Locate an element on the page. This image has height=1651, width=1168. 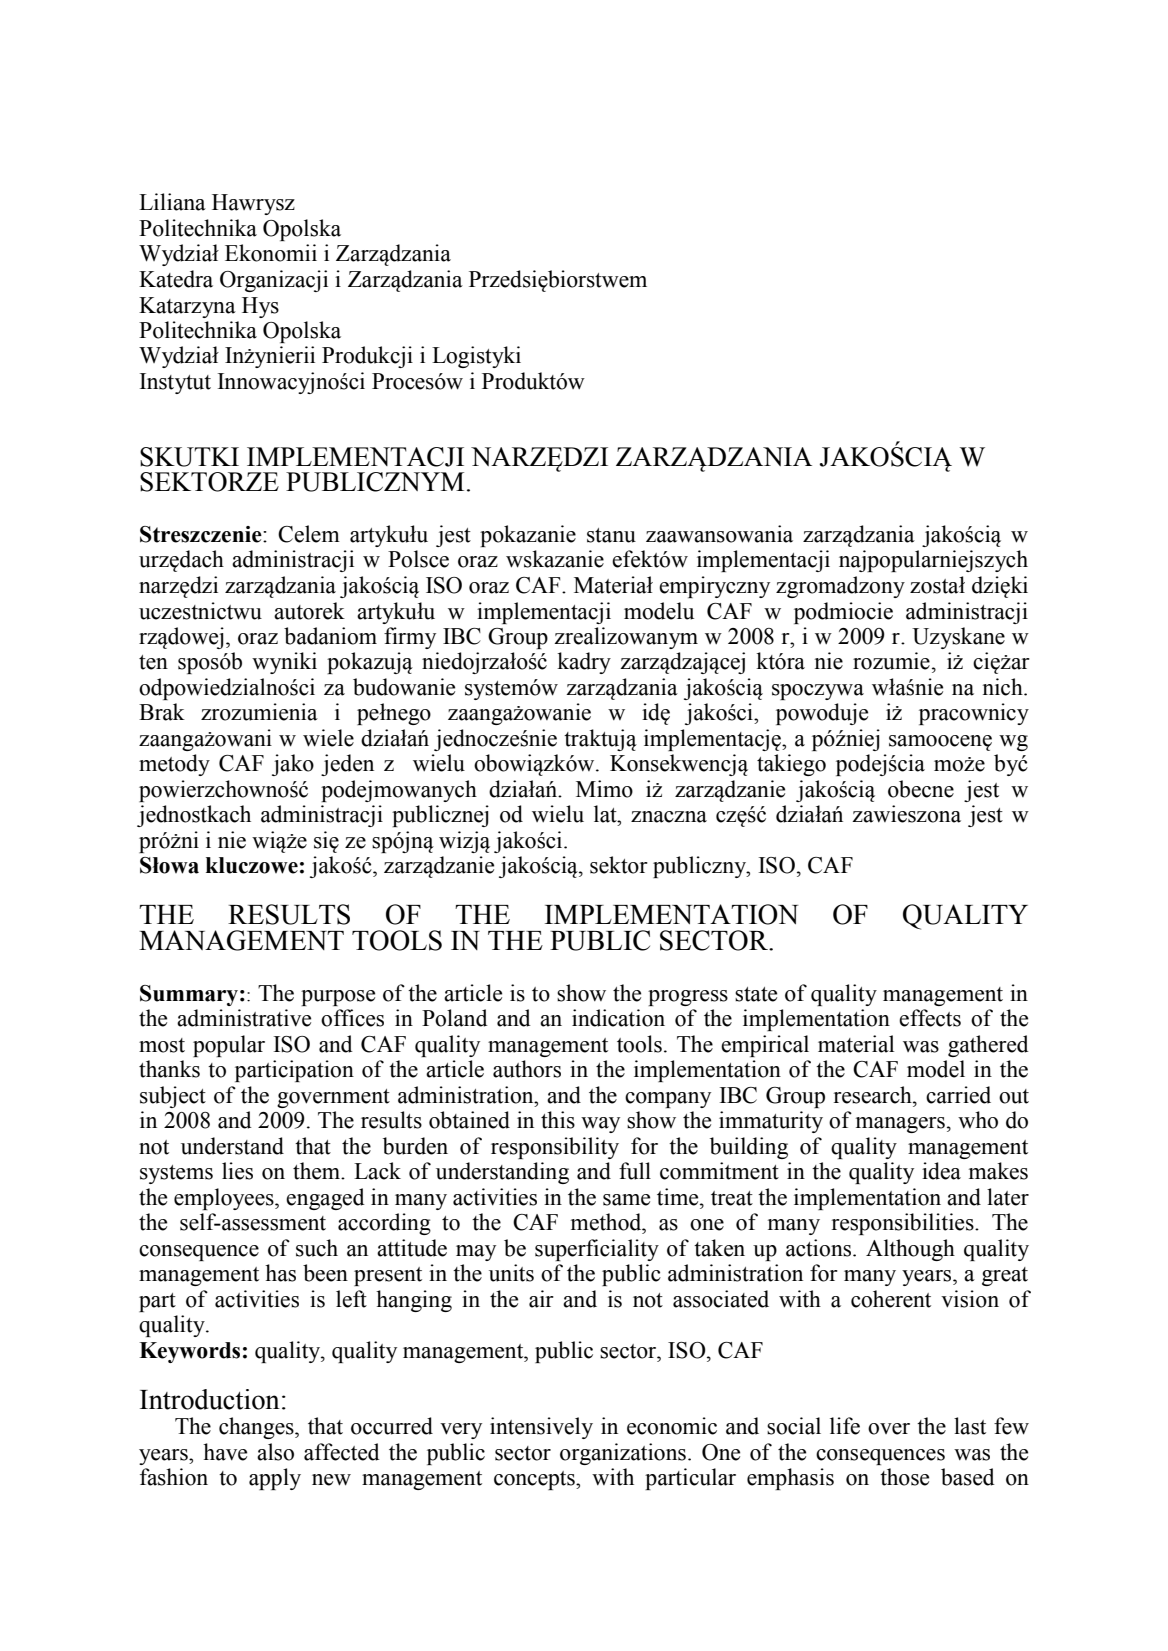
also is located at coordinates (275, 1452).
